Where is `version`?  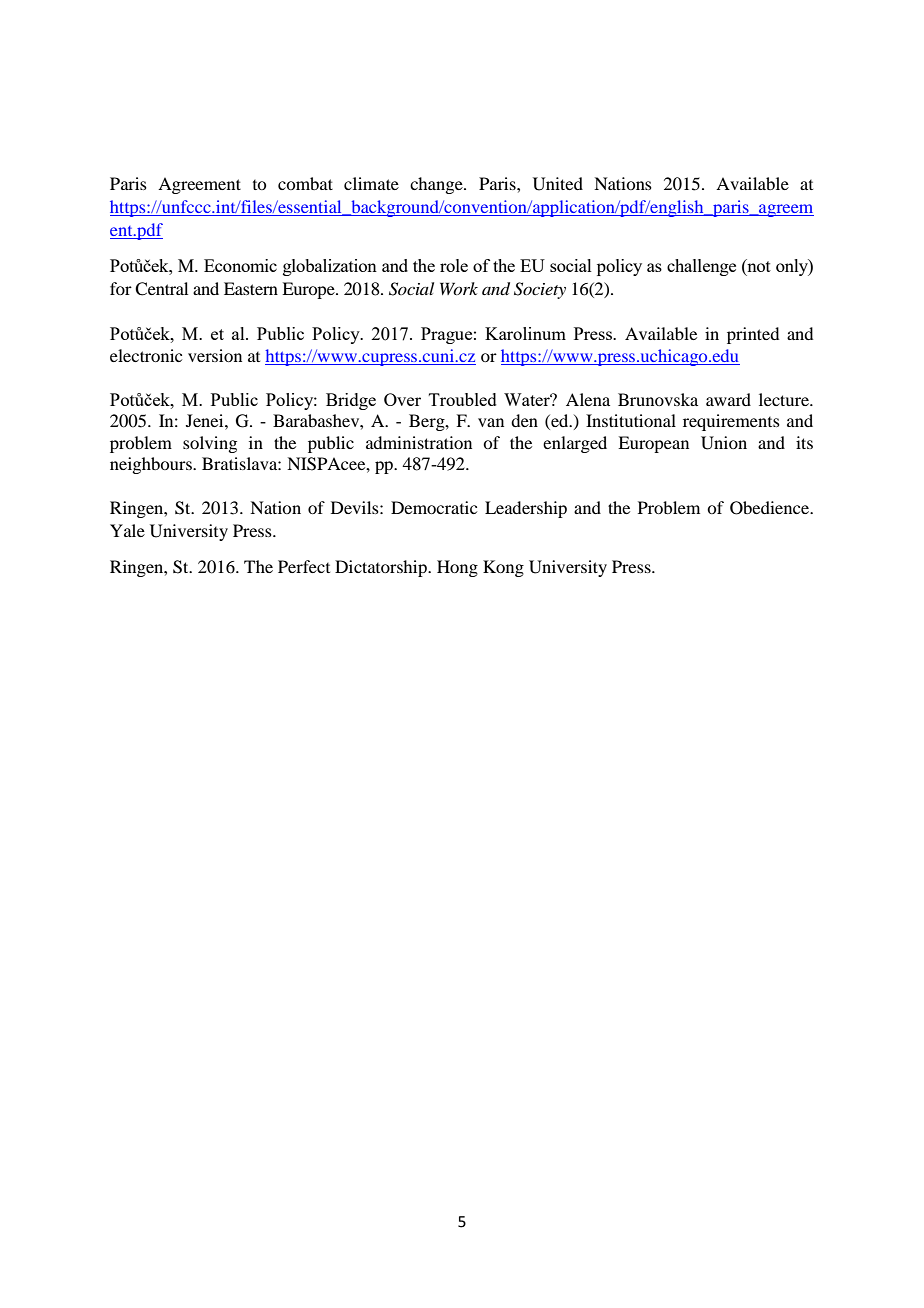
version is located at coordinates (215, 355).
